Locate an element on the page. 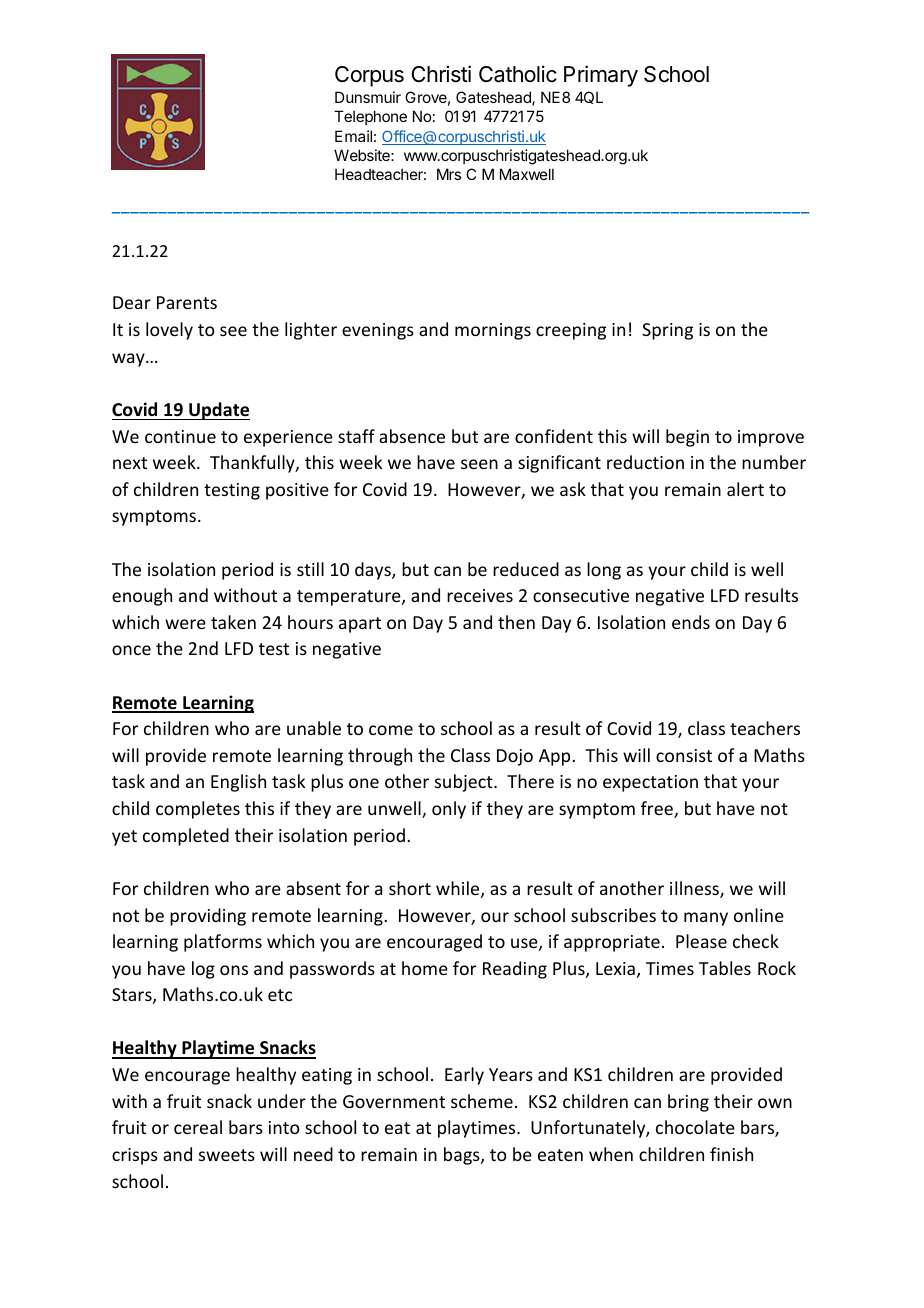 This document has width=924, height=1308. Catholic is located at coordinates (518, 74).
